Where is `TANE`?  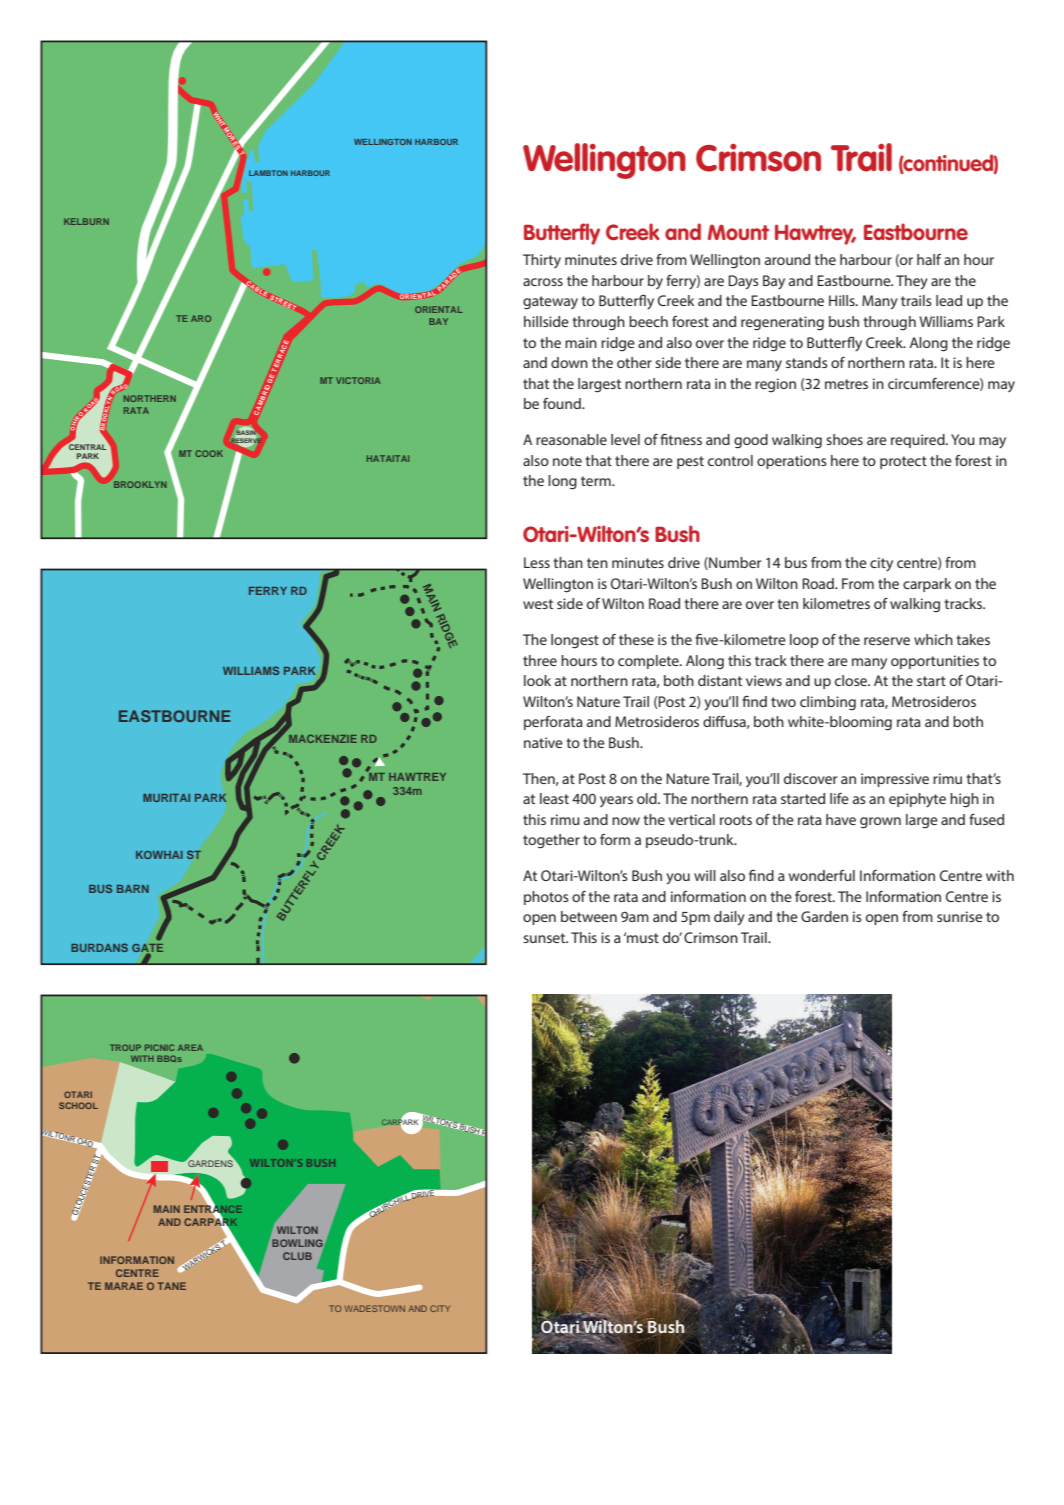
TANE is located at coordinates (172, 1286).
